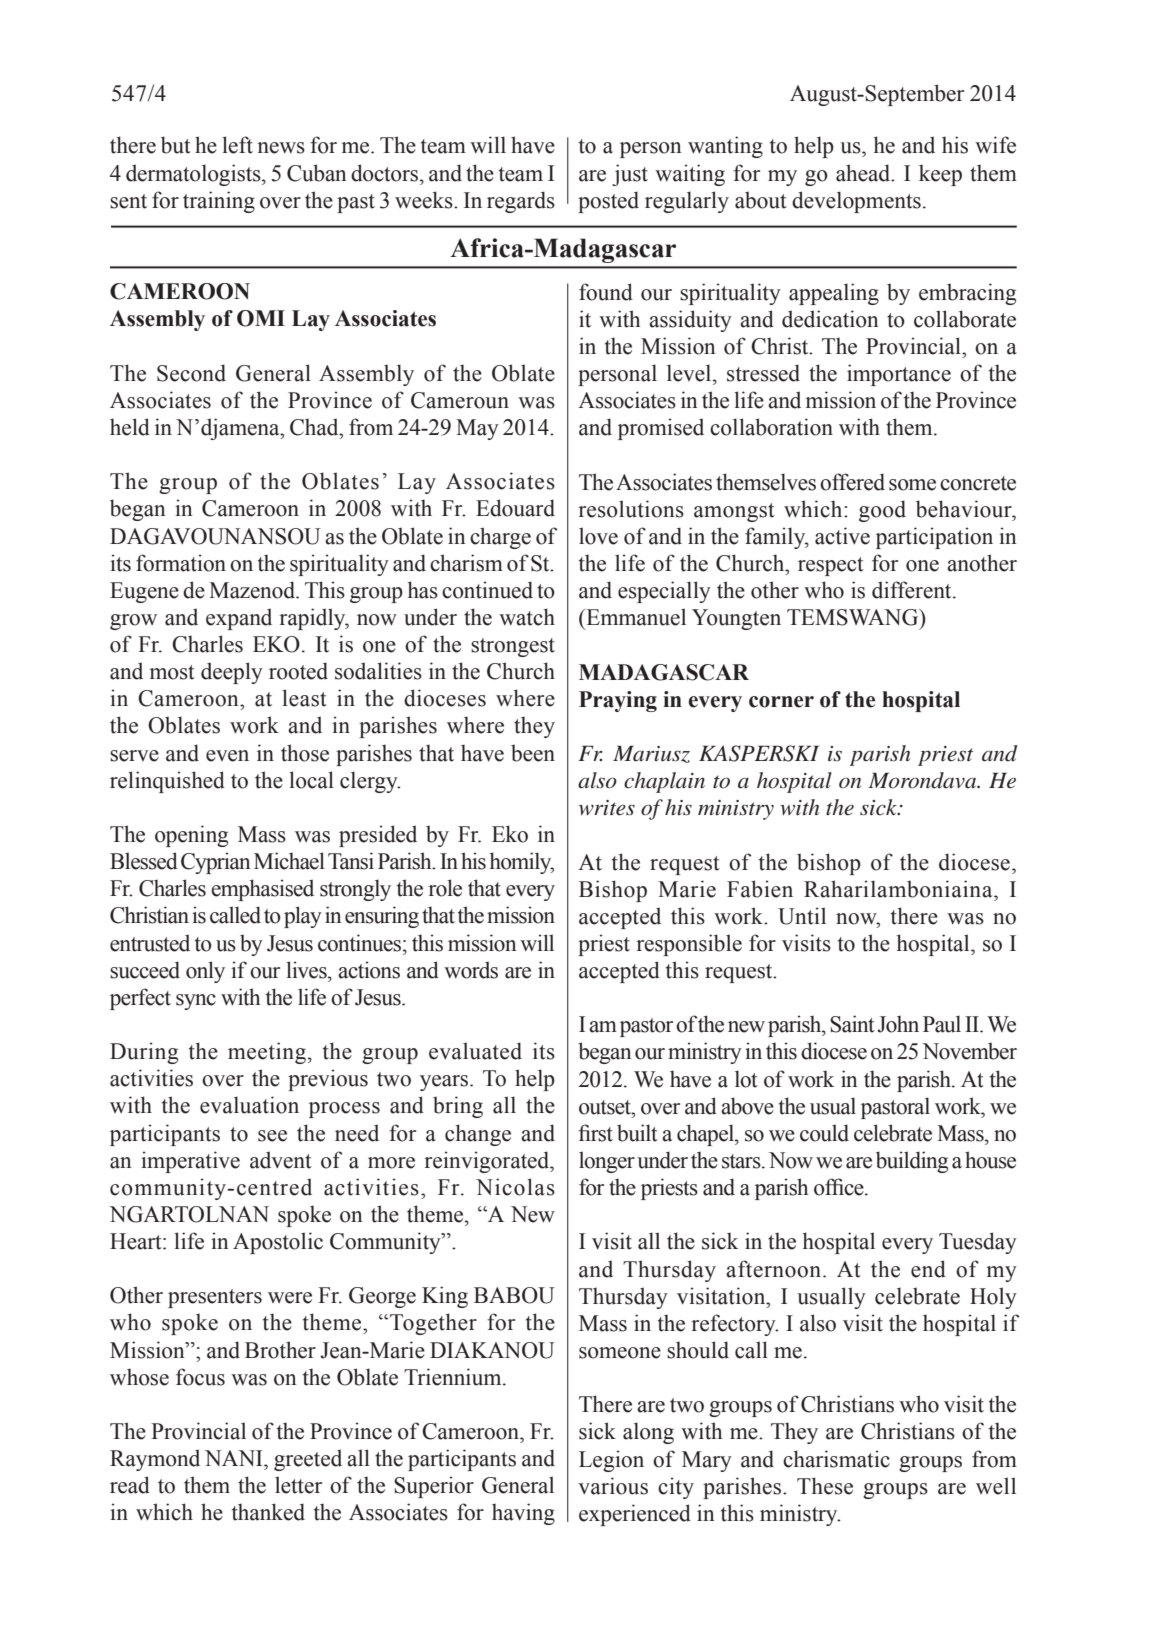 The height and width of the image is (1632, 1154). What do you see at coordinates (267, 1053) in the image?
I see `meeting` at bounding box center [267, 1053].
